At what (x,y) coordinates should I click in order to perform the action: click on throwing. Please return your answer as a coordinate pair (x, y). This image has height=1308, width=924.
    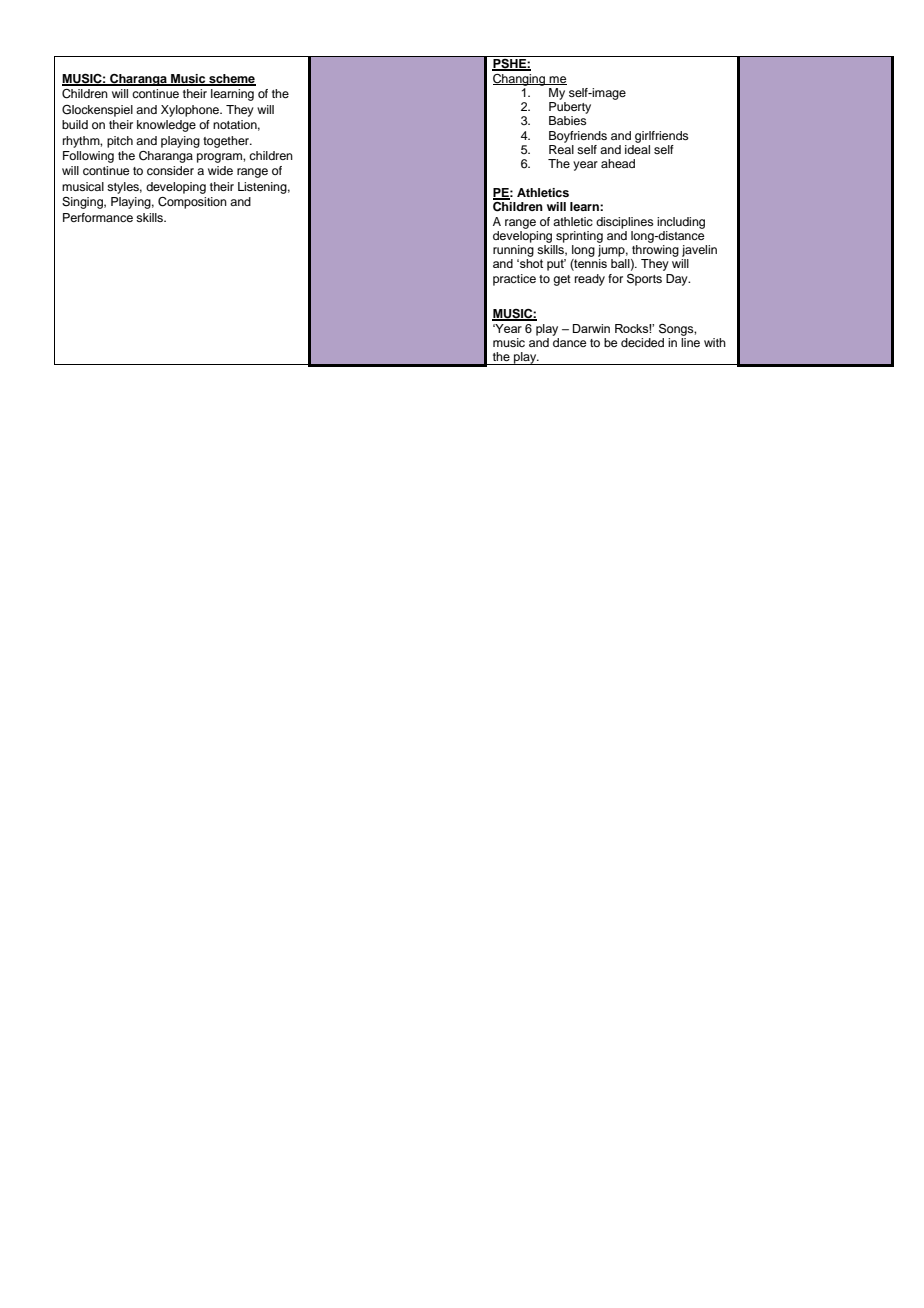
    Looking at the image, I should click on (655, 251).
